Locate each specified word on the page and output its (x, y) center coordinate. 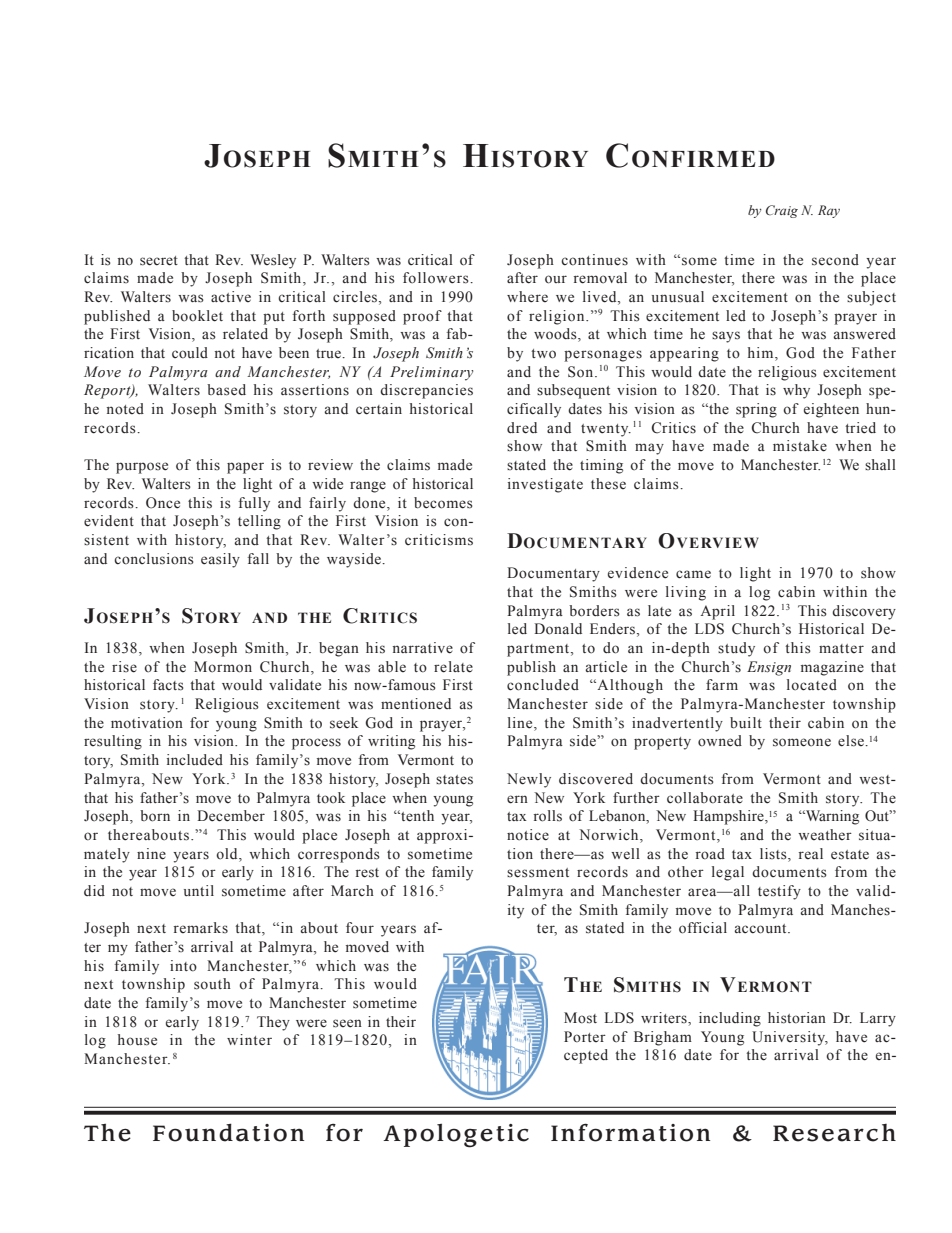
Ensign (769, 668)
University (790, 1038)
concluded (543, 685)
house (137, 1040)
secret (159, 261)
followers (437, 278)
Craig (782, 211)
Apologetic (456, 1136)
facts (168, 685)
